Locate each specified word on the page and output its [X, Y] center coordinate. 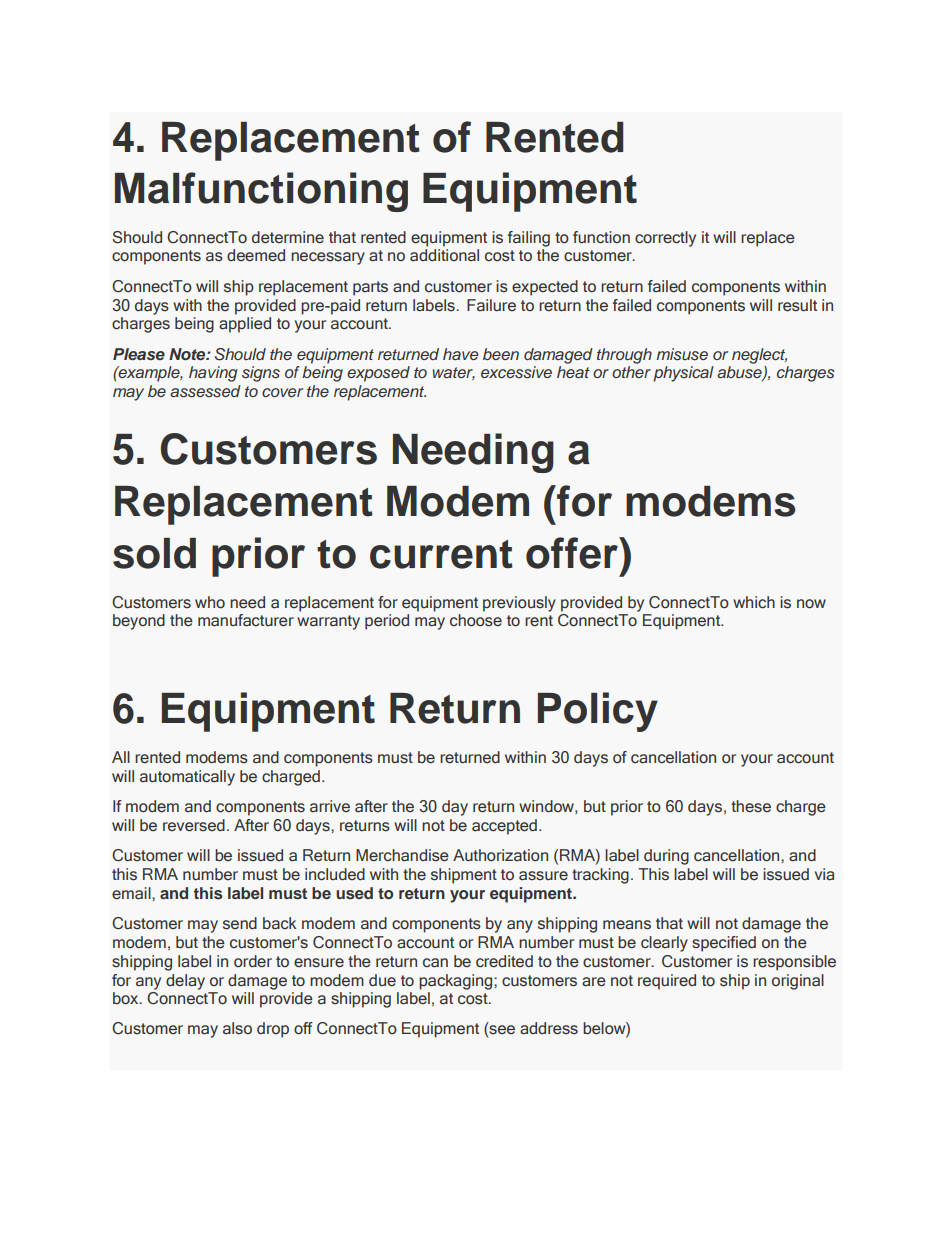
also [237, 1028]
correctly [665, 239]
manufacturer [246, 620]
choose [476, 620]
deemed [256, 255]
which [754, 602]
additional [444, 255]
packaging [457, 982]
